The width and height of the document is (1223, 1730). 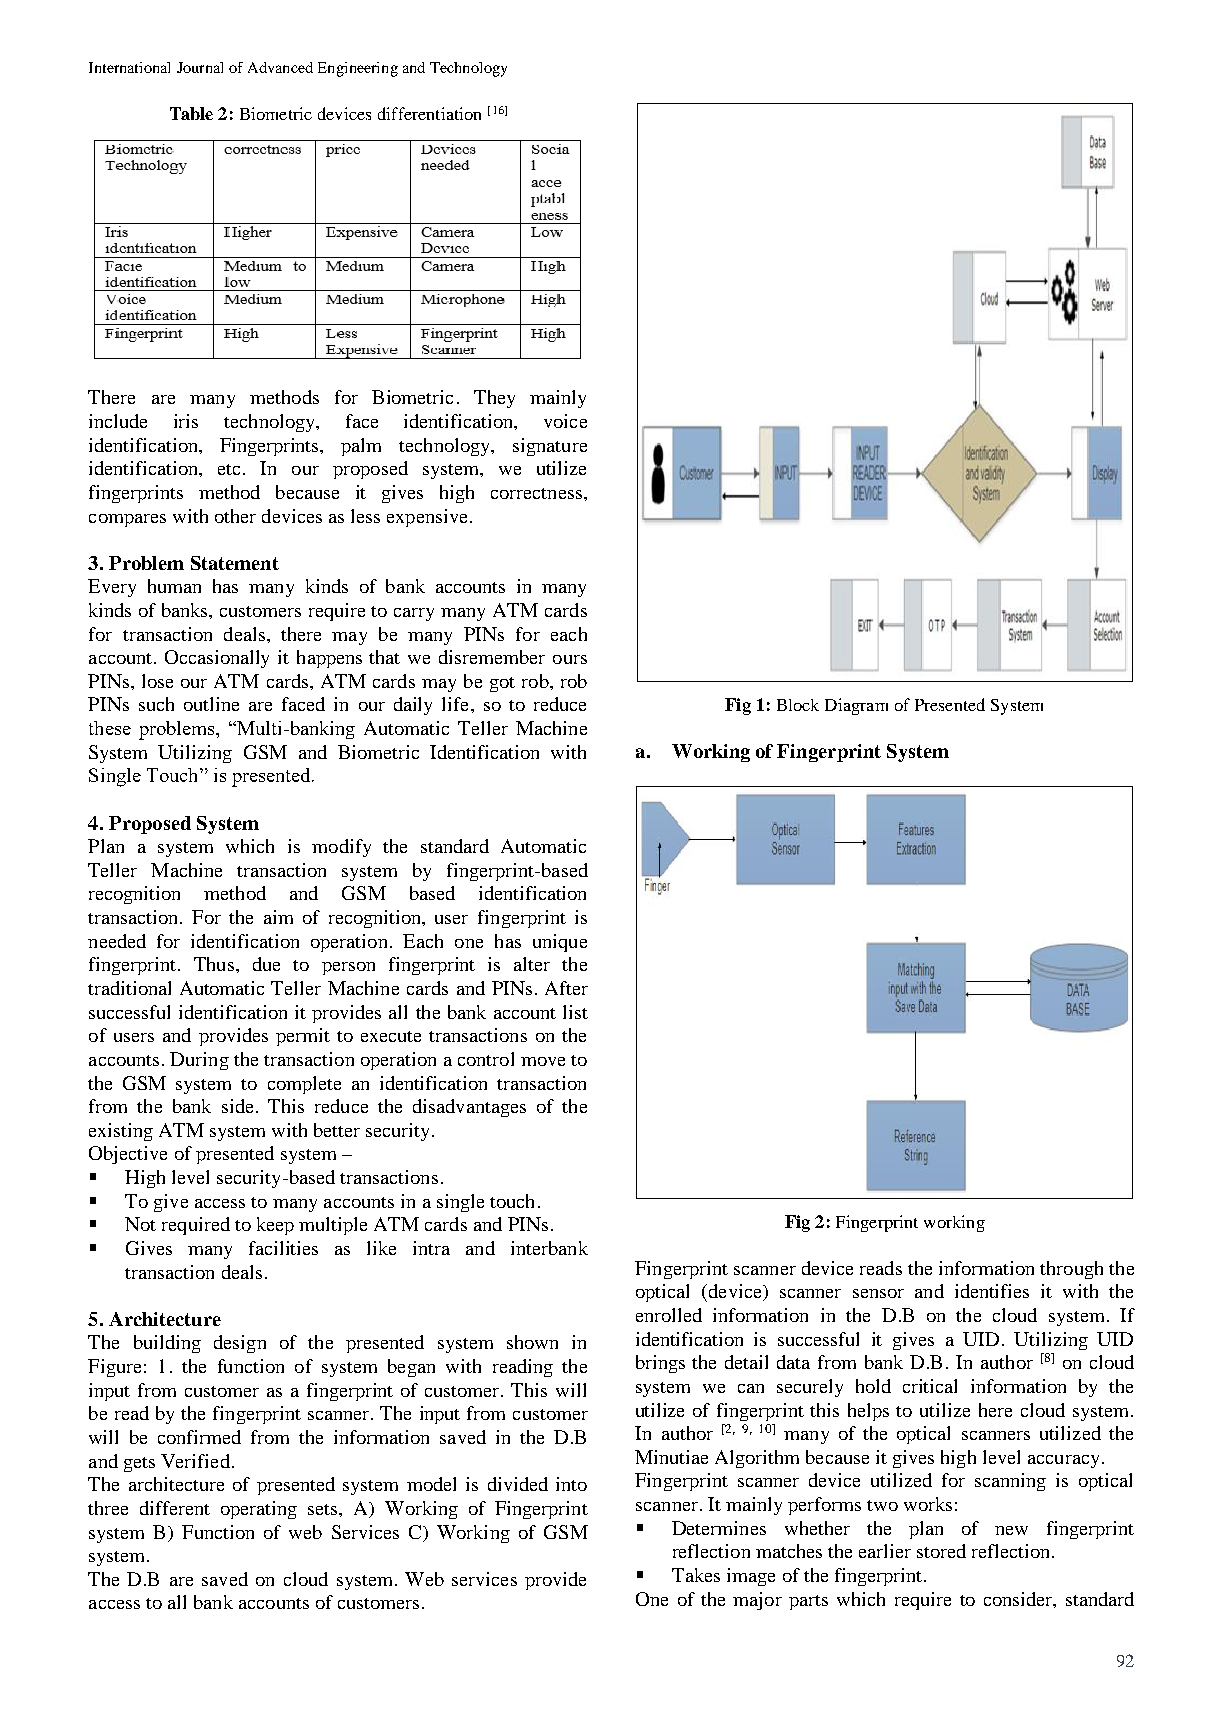 What do you see at coordinates (191, 113) in the document?
I see `Table` at bounding box center [191, 113].
